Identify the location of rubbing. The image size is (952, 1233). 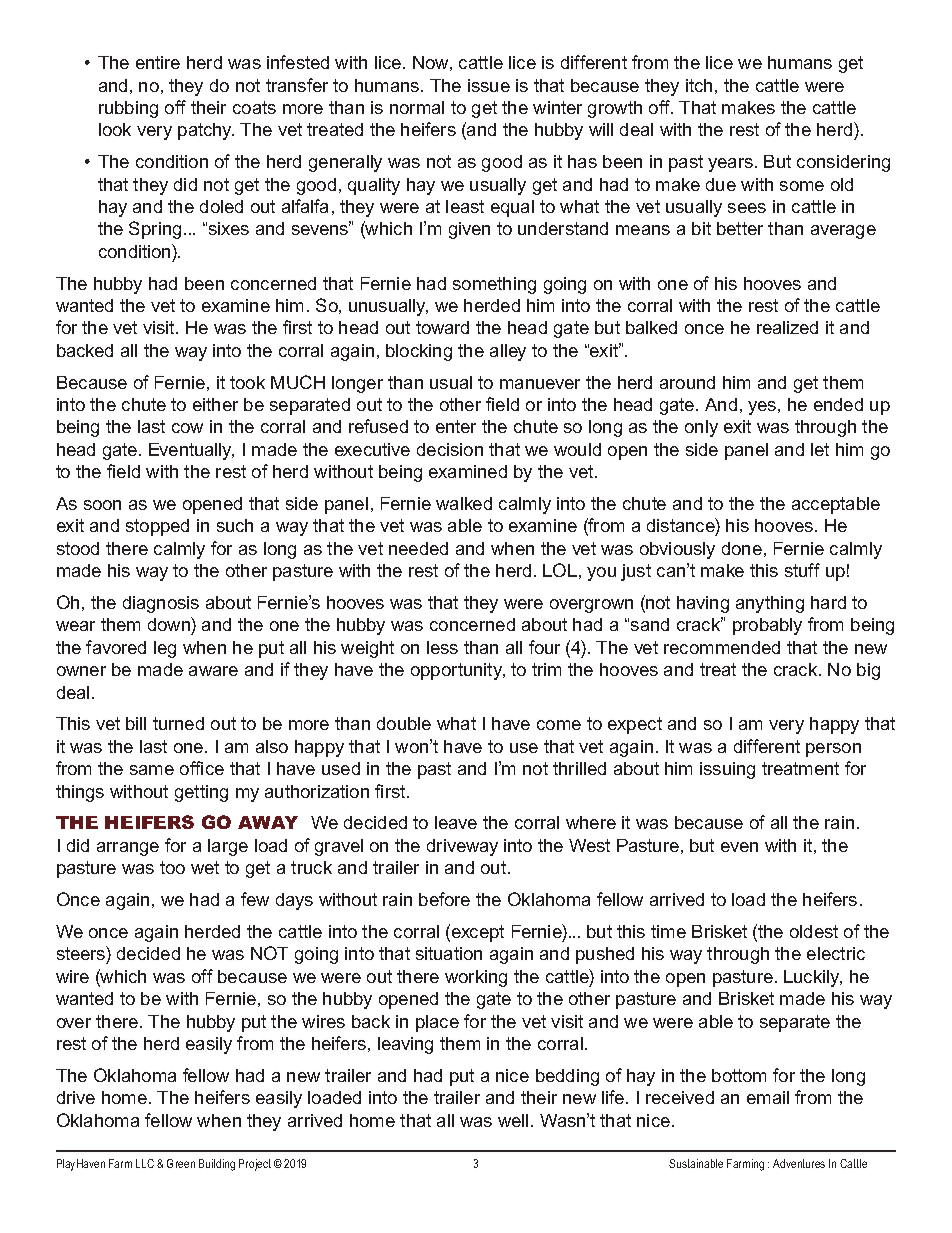
(128, 109).
